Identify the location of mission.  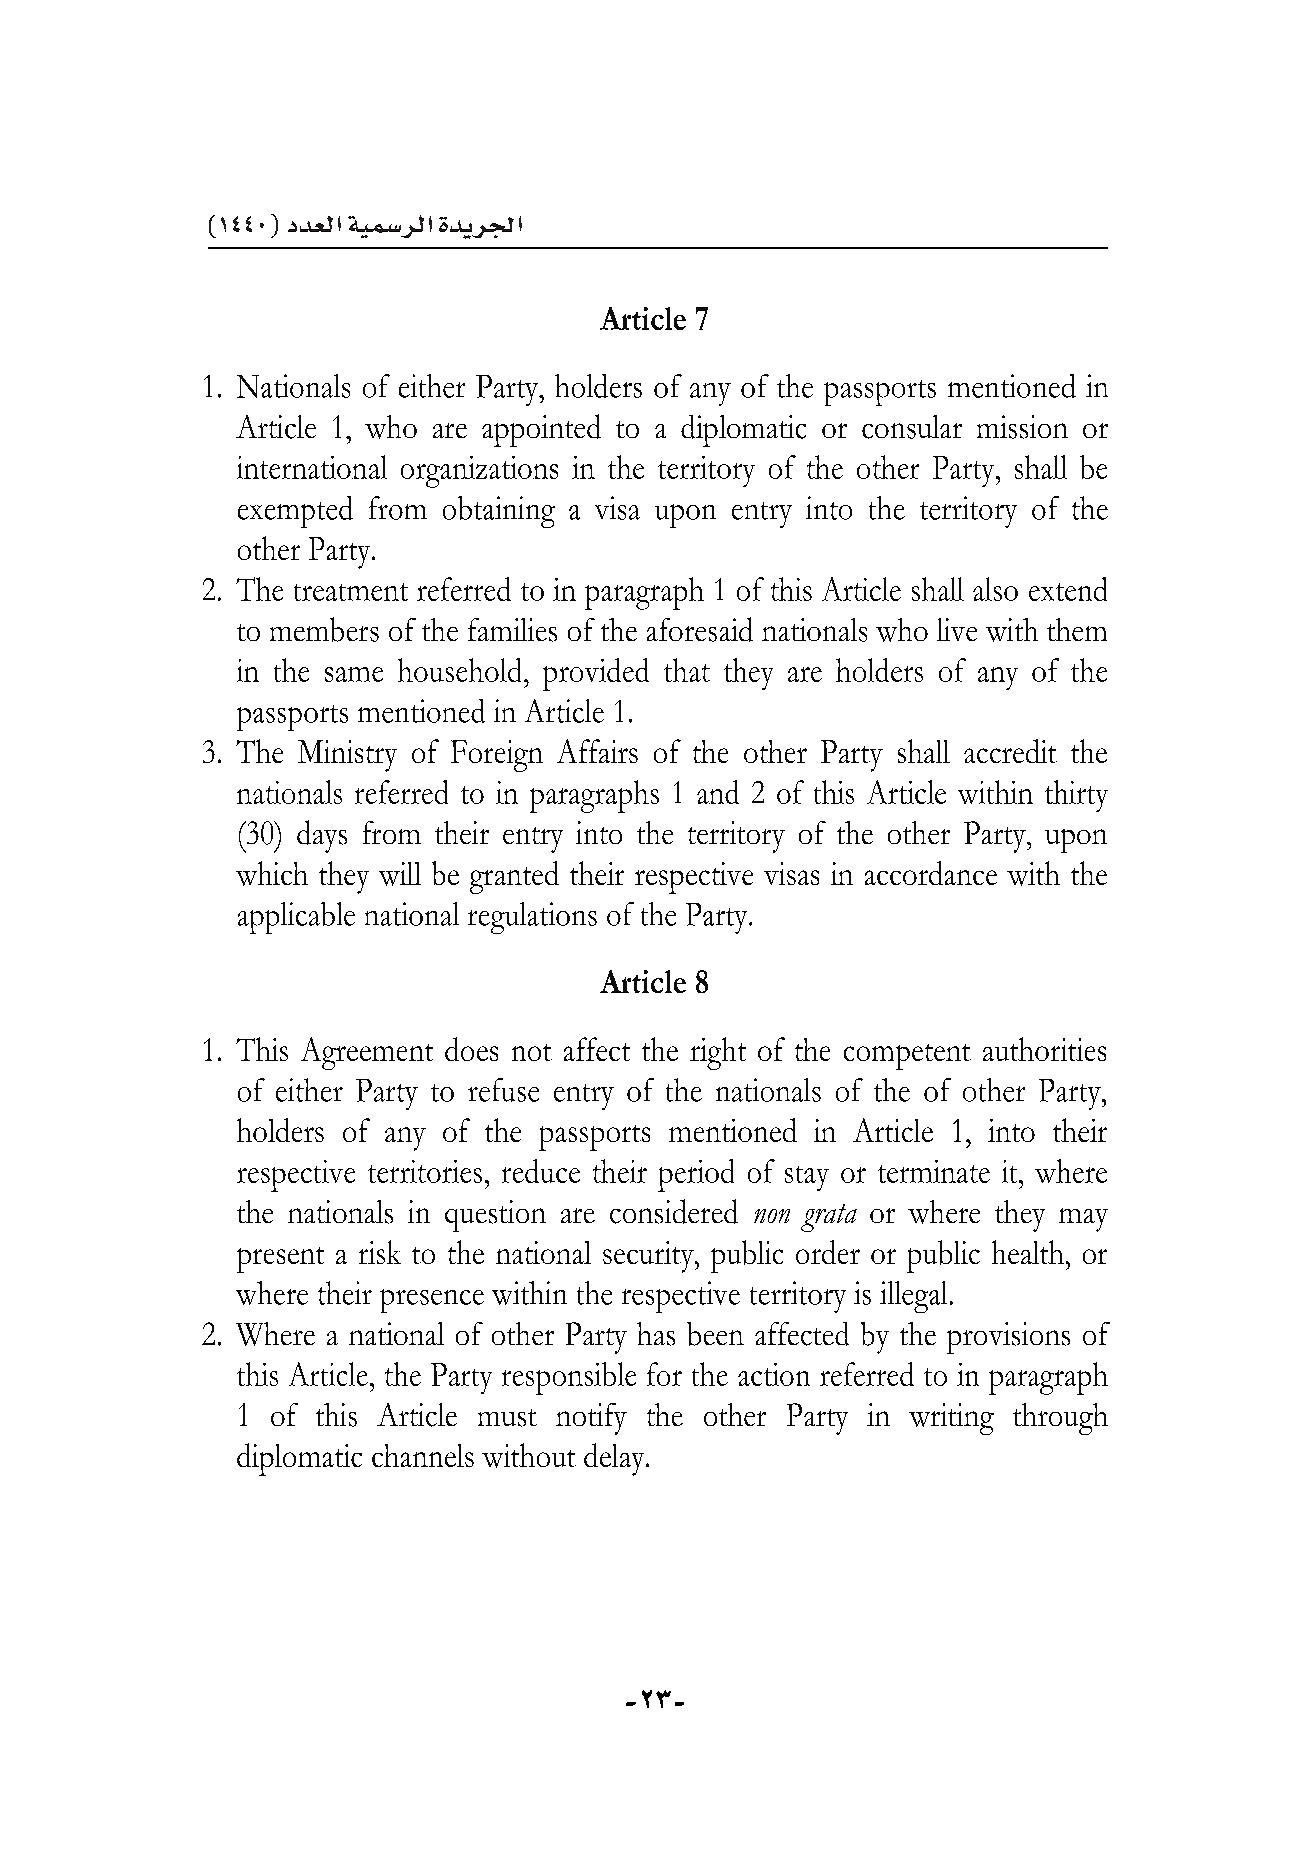
(1022, 427).
